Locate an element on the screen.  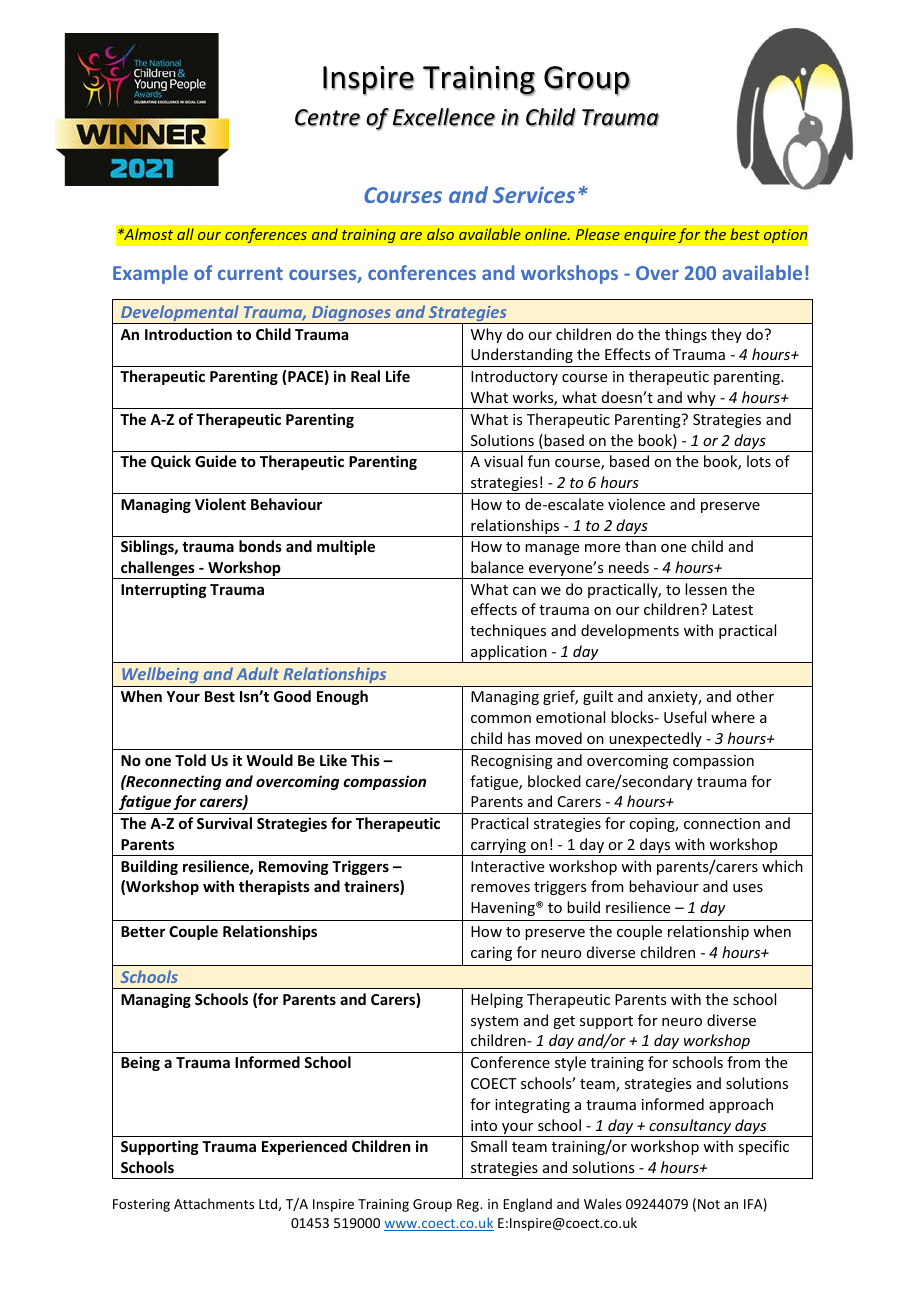
carrying is located at coordinates (498, 847).
